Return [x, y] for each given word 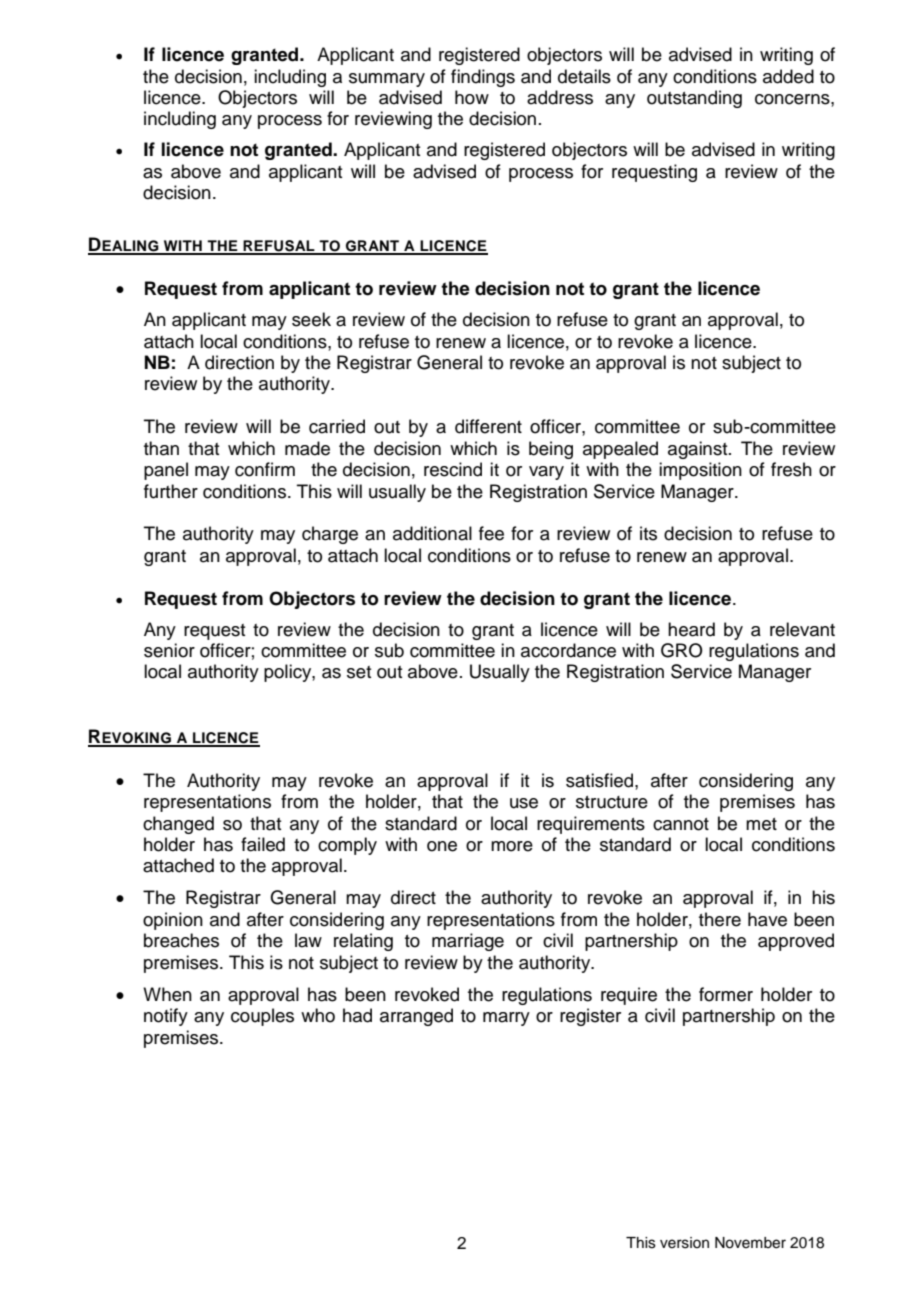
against [699, 450]
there [720, 919]
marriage [468, 942]
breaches [181, 940]
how [472, 97]
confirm [265, 469]
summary [387, 80]
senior [169, 650]
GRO [682, 650]
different [488, 426]
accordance [568, 650]
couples [262, 1017]
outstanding [694, 99]
